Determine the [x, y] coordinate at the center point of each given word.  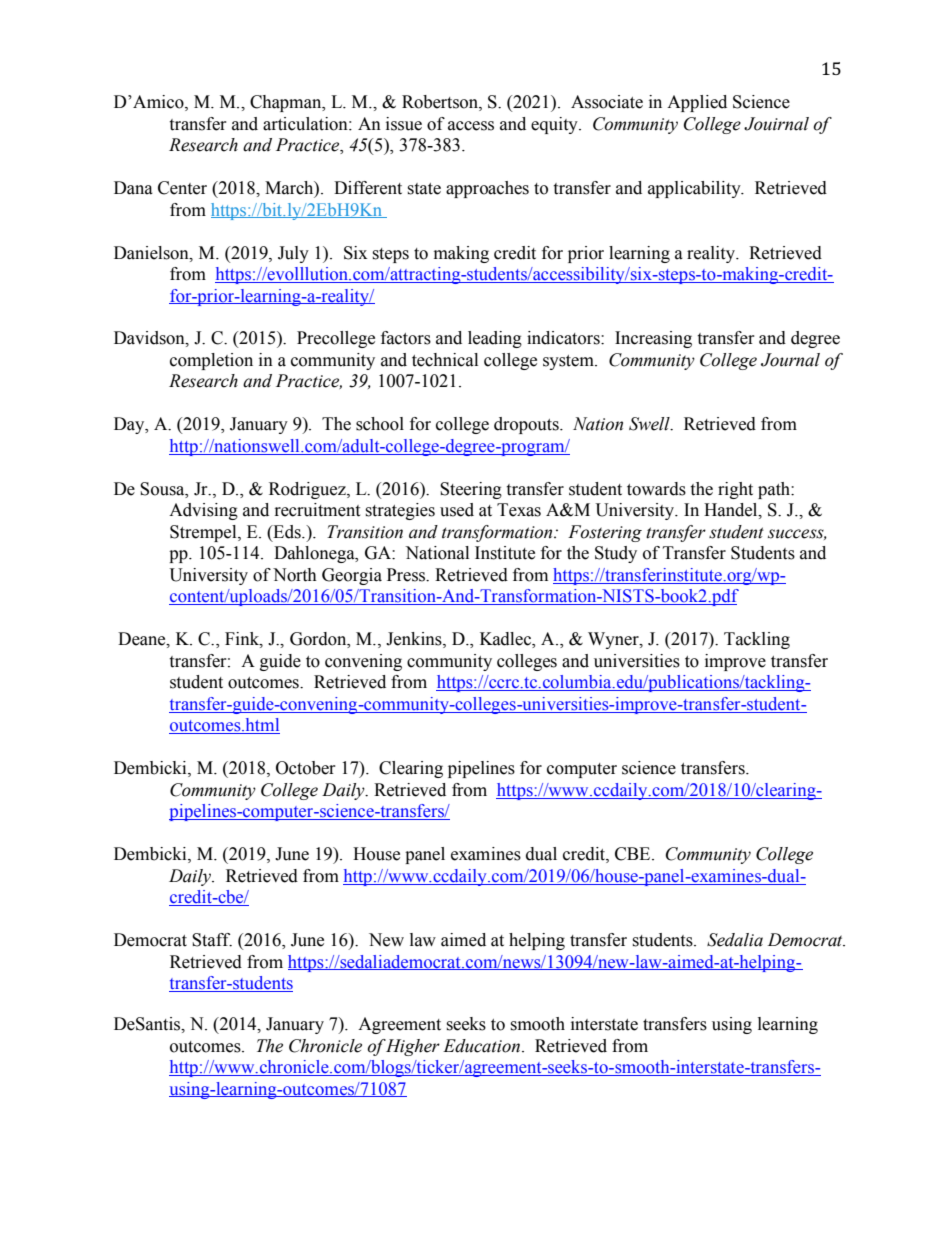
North [295, 575]
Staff [212, 940]
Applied [697, 103]
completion [211, 361]
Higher [412, 1047]
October [306, 768]
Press [407, 575]
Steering [471, 490]
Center [182, 188]
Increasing [653, 339]
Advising [203, 511]
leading [495, 339]
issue [404, 124]
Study [616, 554]
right [735, 490]
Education [481, 1046]
